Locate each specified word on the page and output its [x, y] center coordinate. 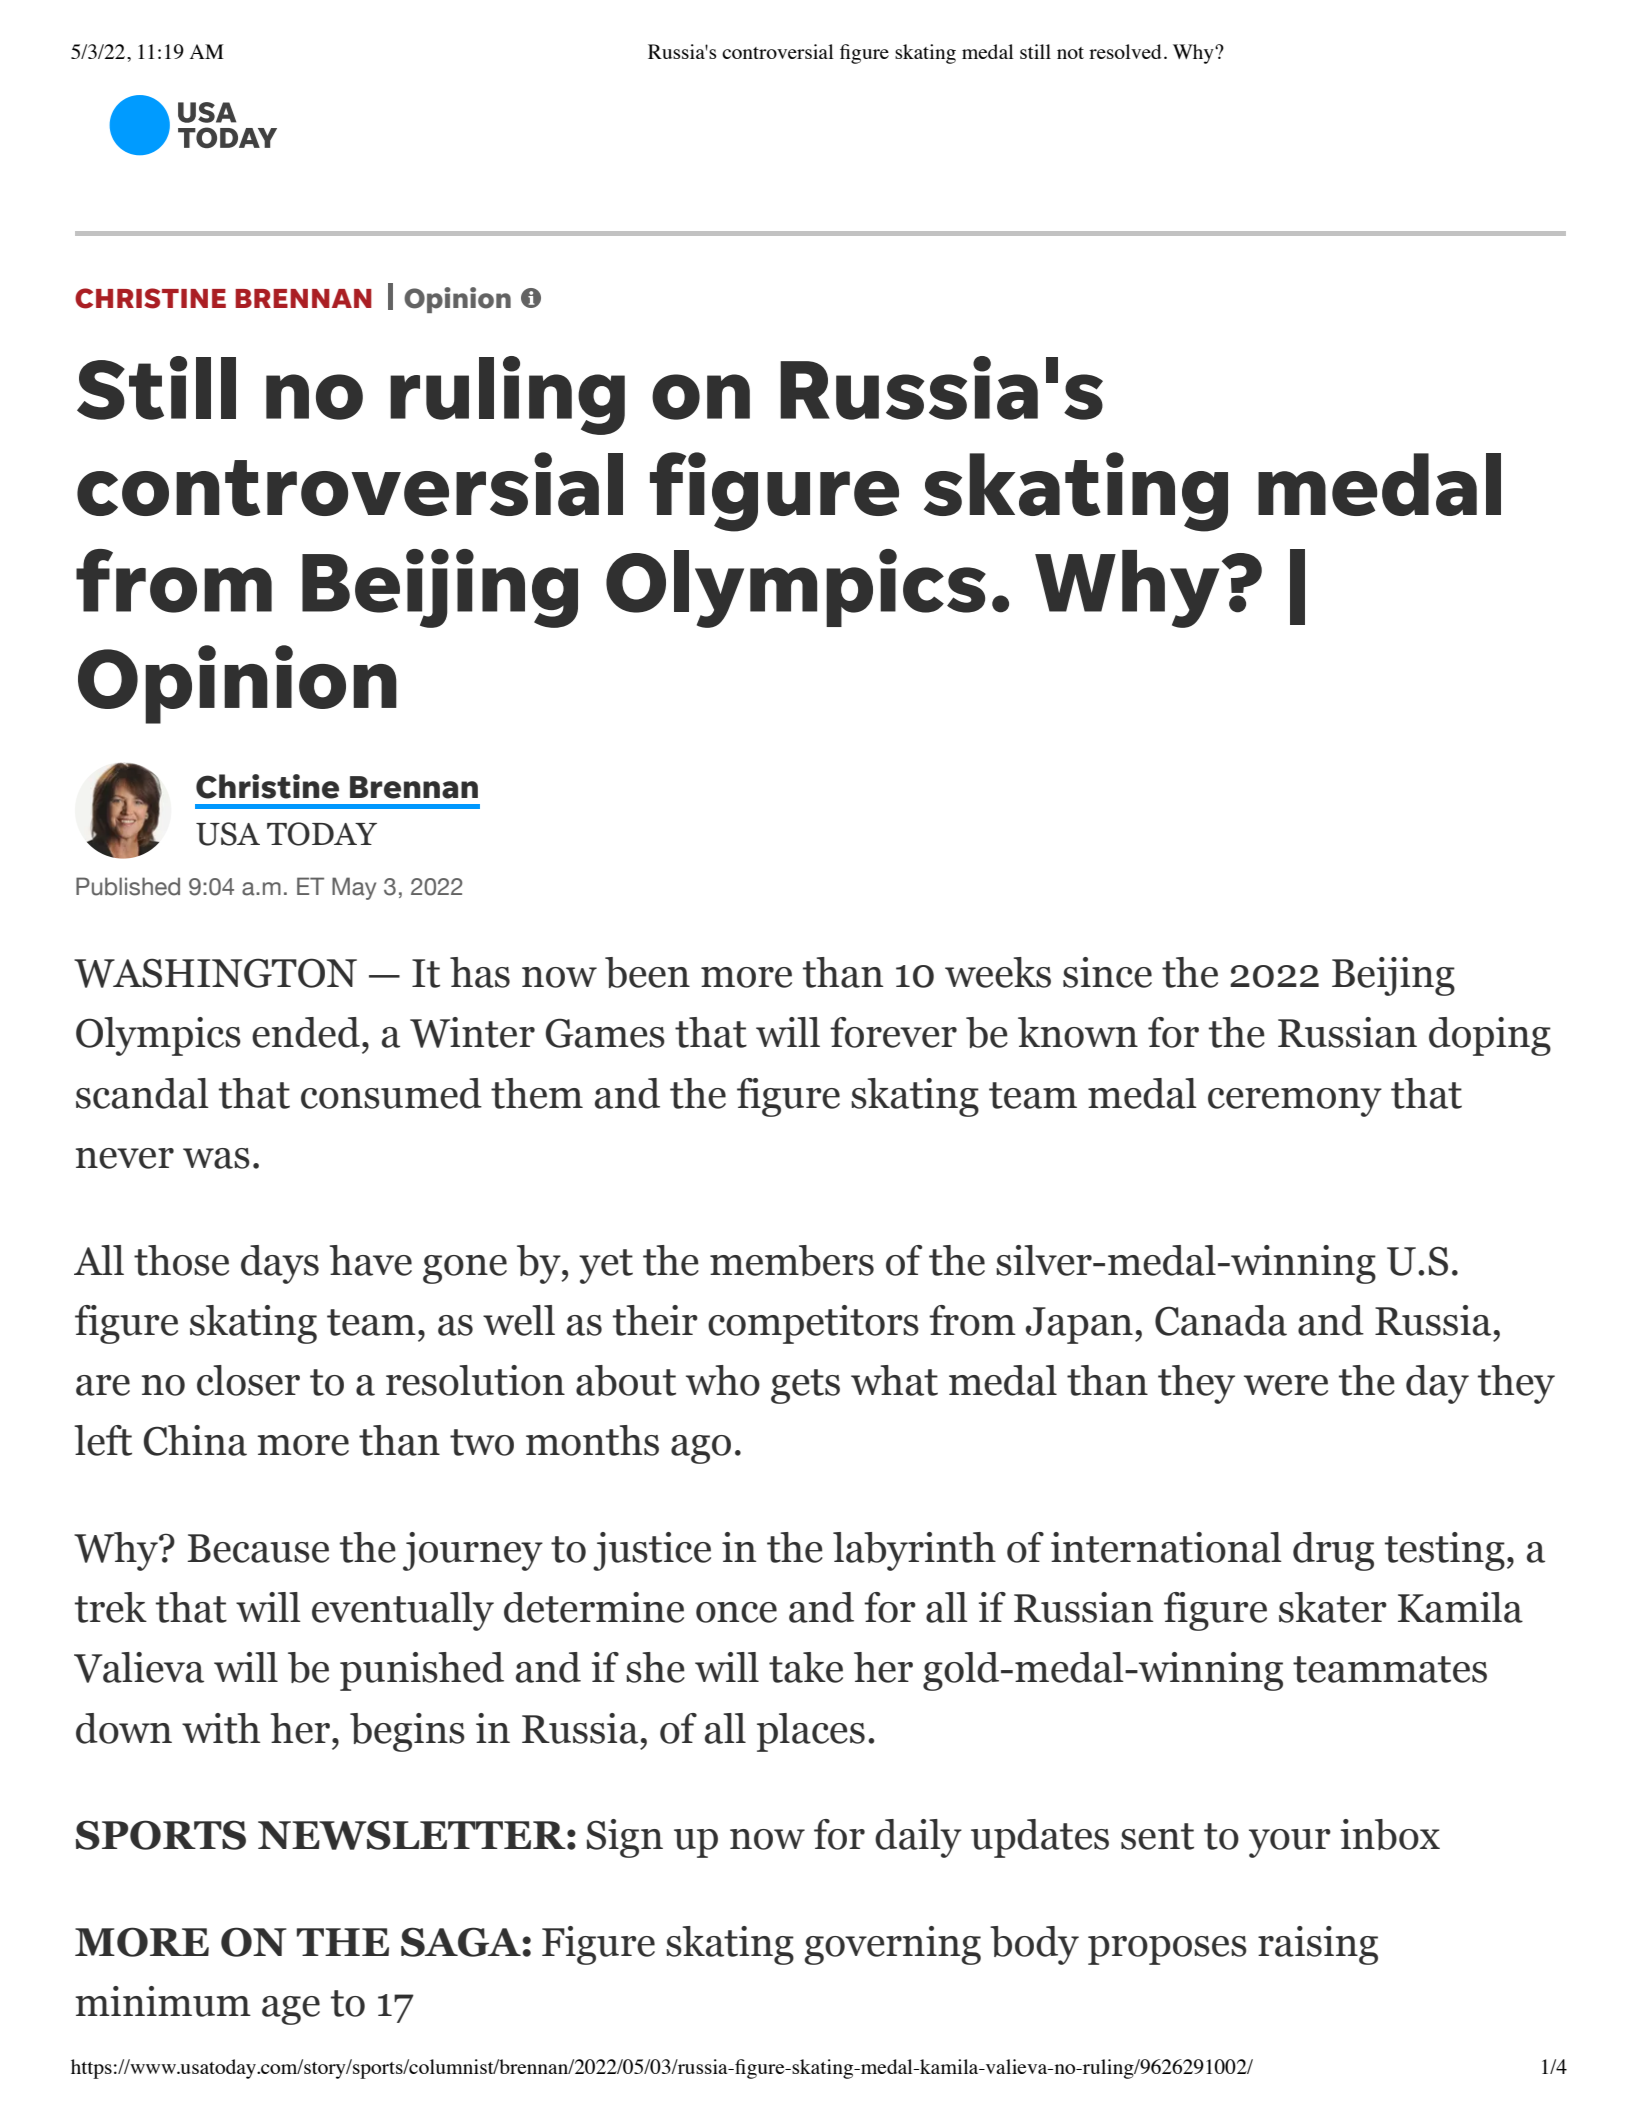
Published [128, 886]
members [792, 1260]
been [647, 972]
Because [258, 1548]
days [280, 1264]
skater [1333, 1607]
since [1107, 972]
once [736, 1612]
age [291, 2010]
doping [1490, 1036]
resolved [1125, 51]
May [354, 888]
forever [893, 1032]
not [1070, 53]
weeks [998, 972]
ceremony [1295, 1102]
